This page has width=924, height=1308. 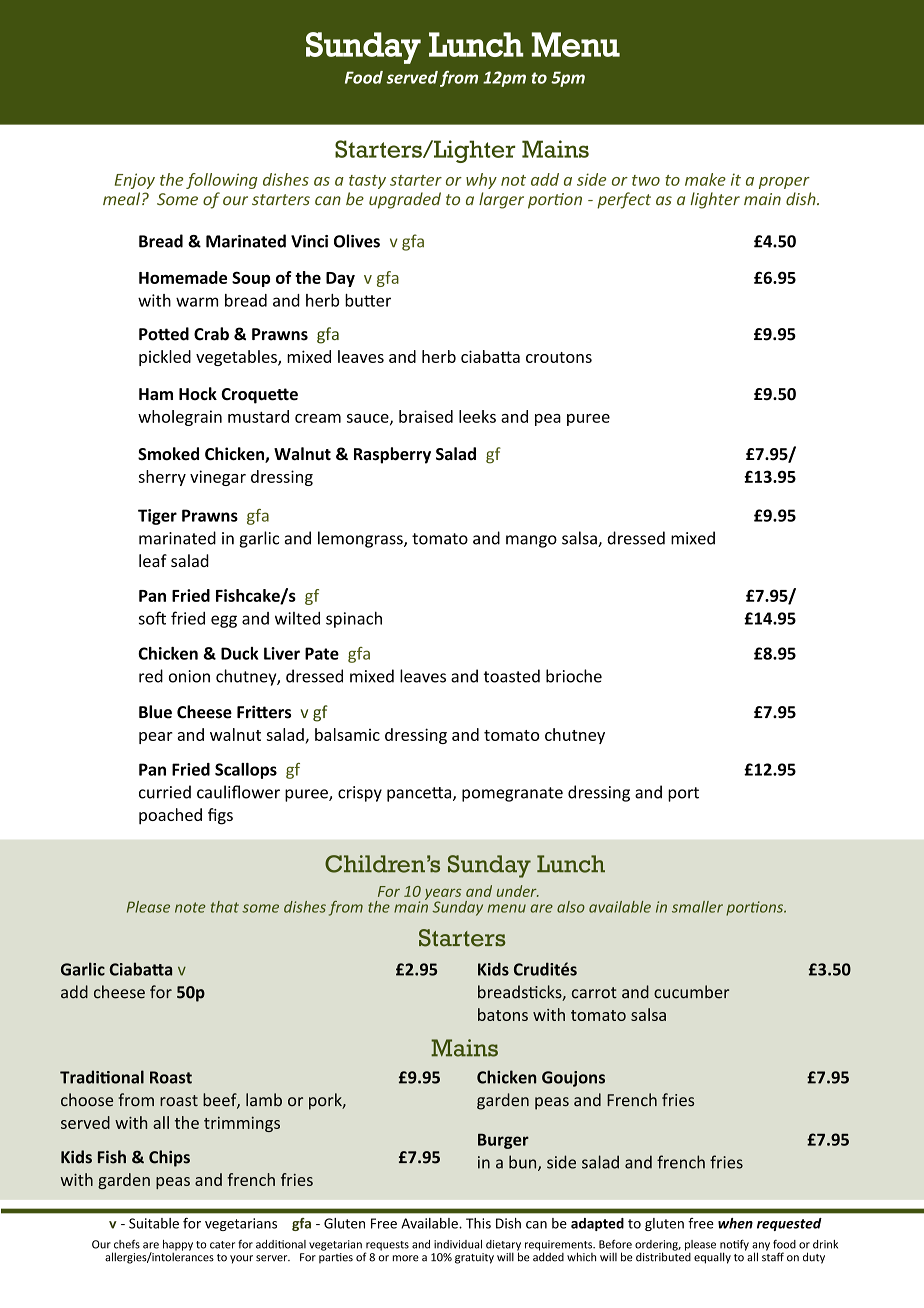 What do you see at coordinates (154, 1223) in the page?
I see `Suitable` at bounding box center [154, 1223].
